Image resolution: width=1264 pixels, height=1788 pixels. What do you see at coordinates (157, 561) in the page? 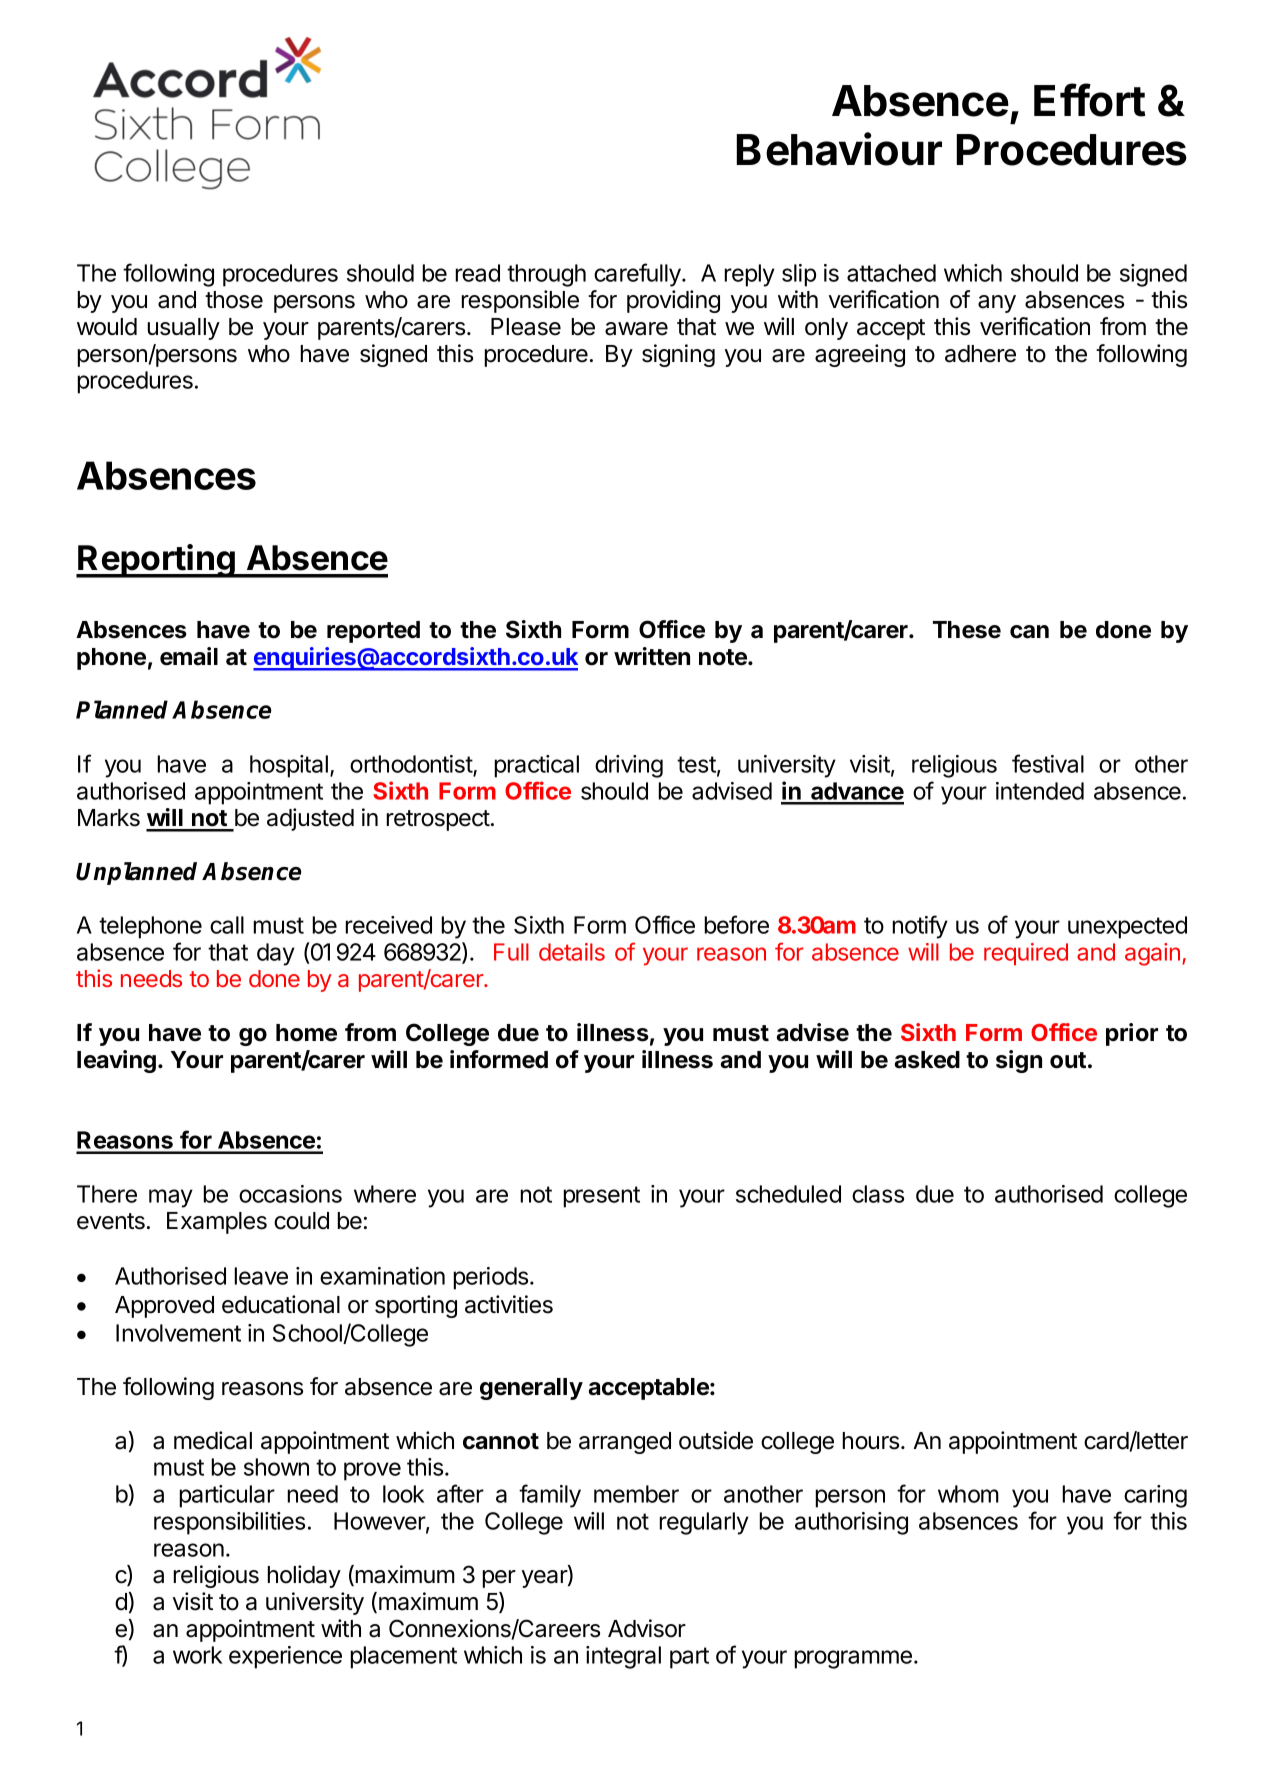
I see `Reporting` at bounding box center [157, 561].
